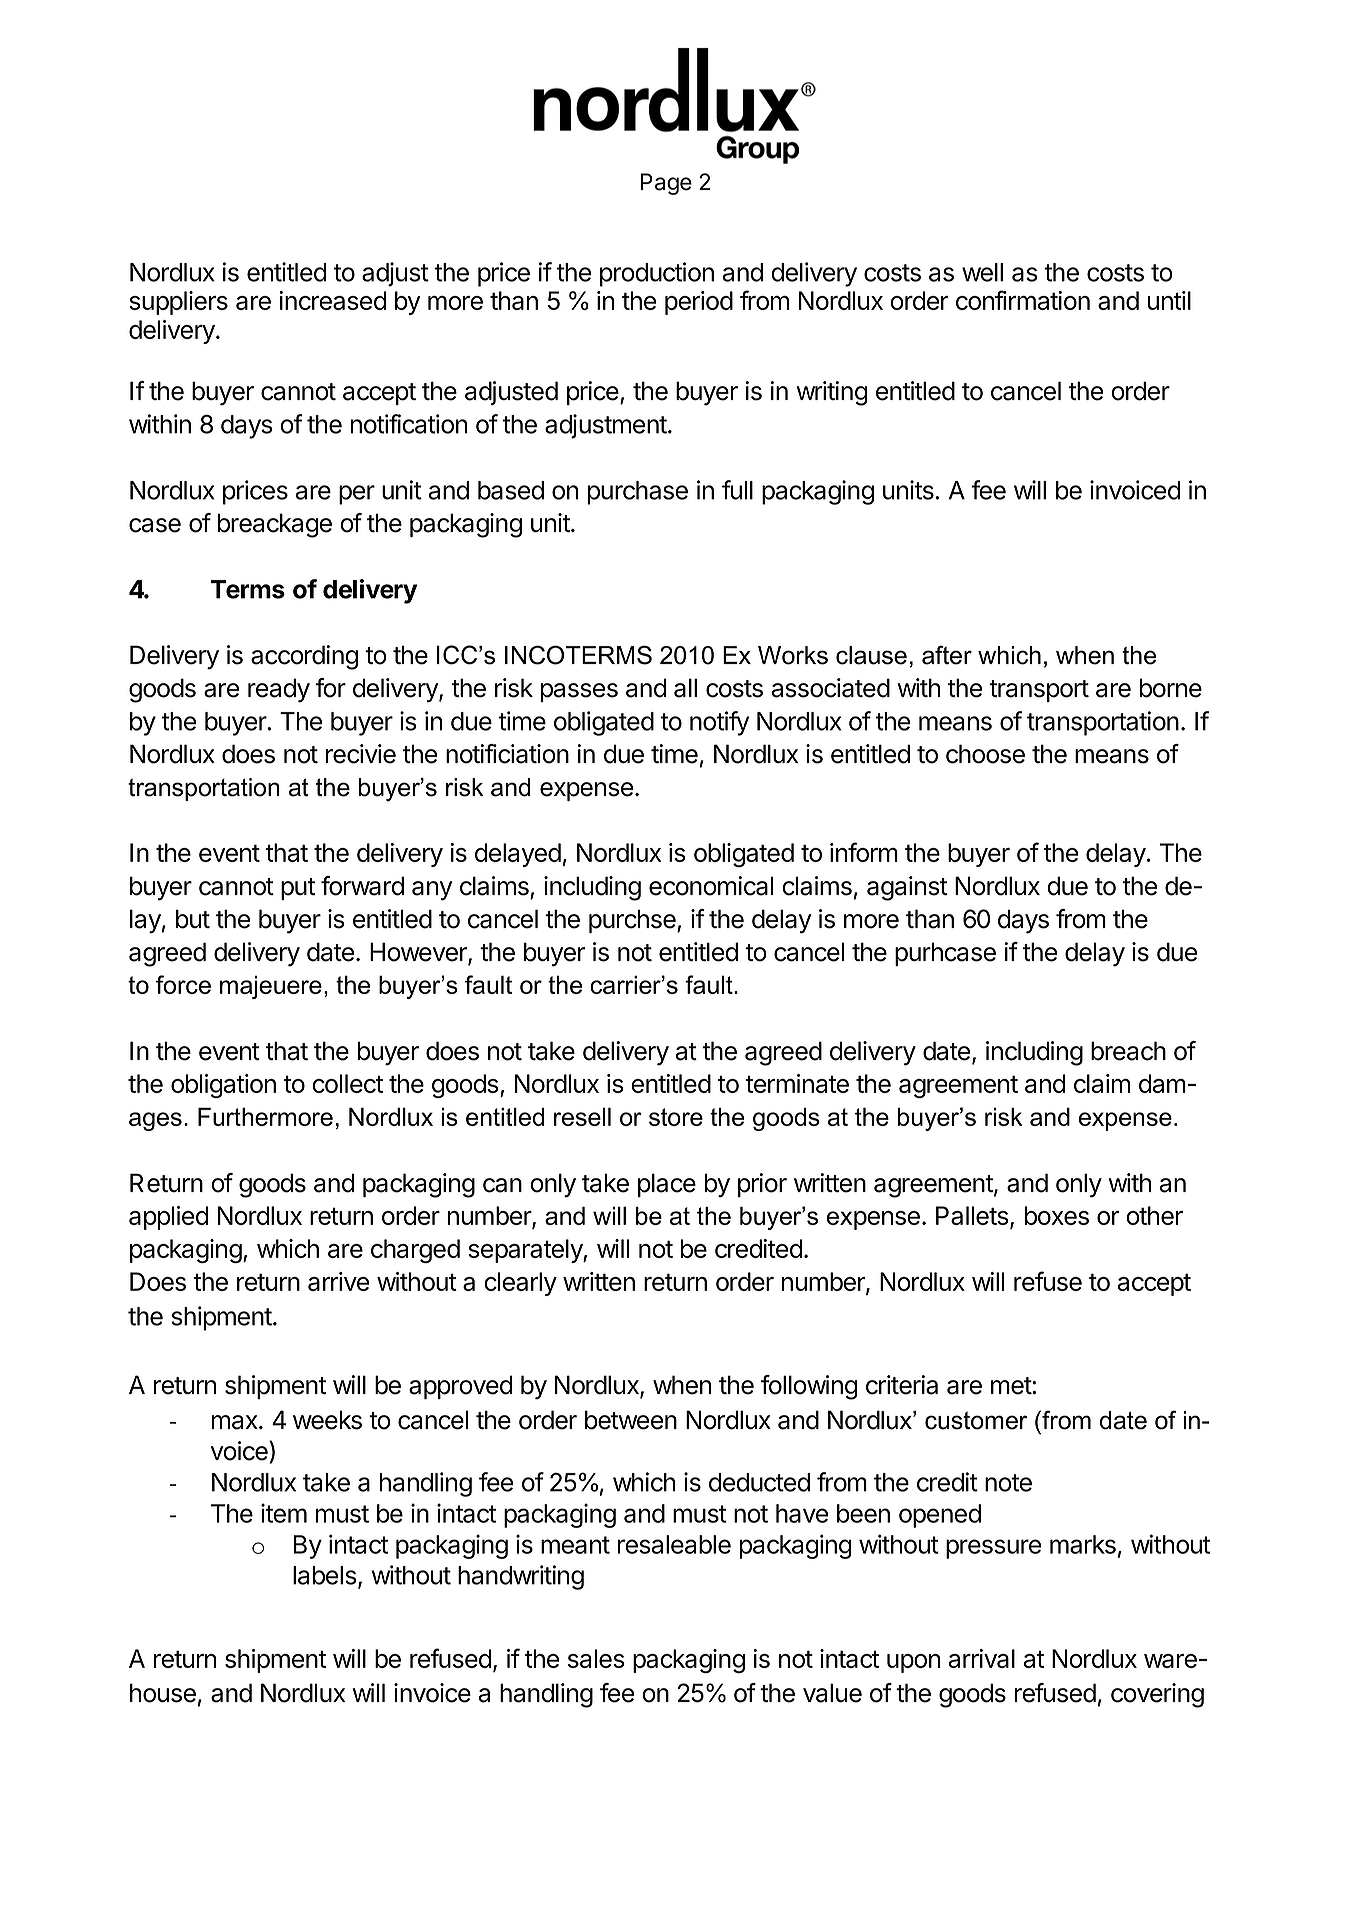  Describe the element at coordinates (907, 888) in the screenshot. I see `against` at that location.
